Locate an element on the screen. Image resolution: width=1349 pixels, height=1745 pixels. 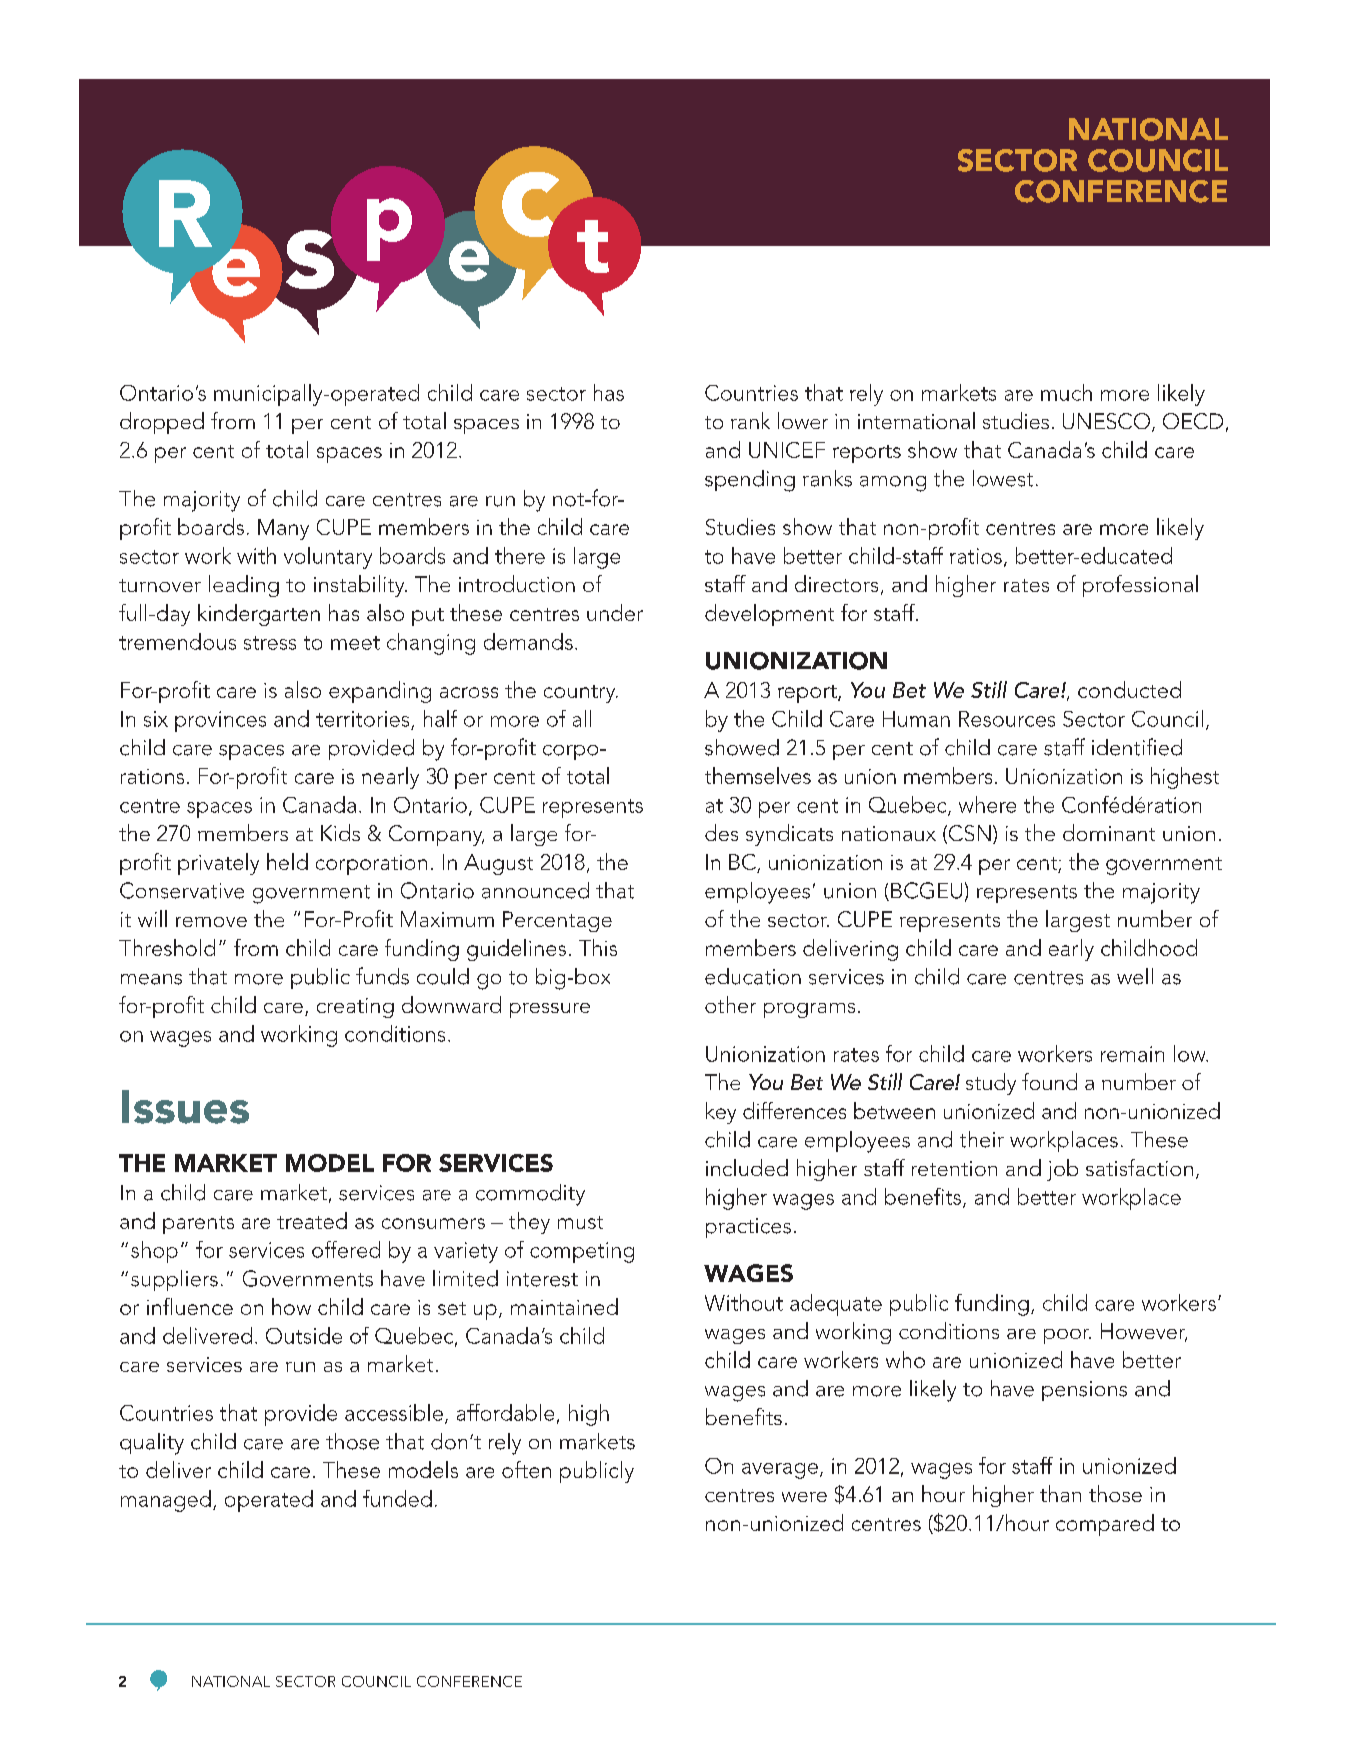
themselves is located at coordinates (758, 775).
